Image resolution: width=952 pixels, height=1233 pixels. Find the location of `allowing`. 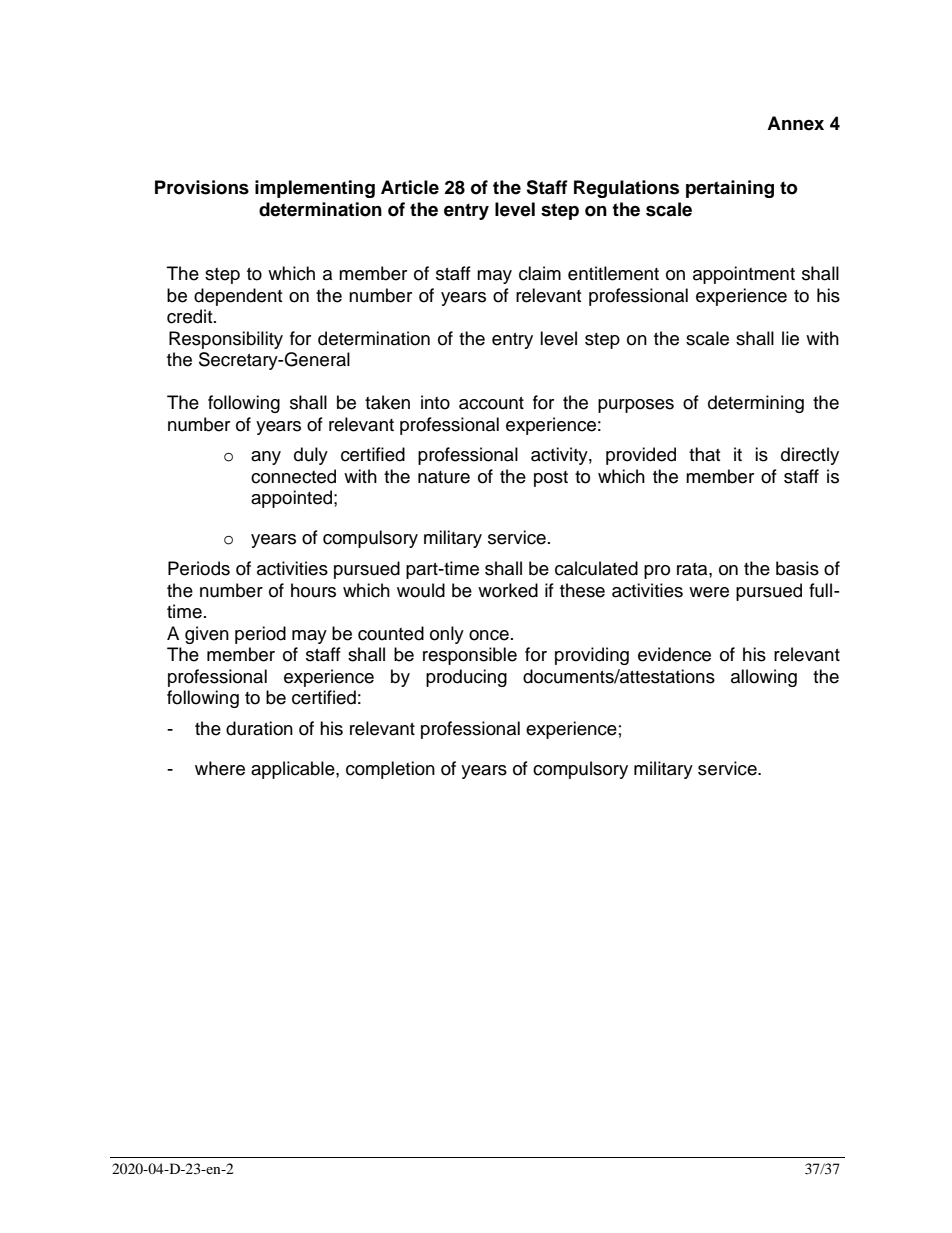

allowing is located at coordinates (764, 678).
